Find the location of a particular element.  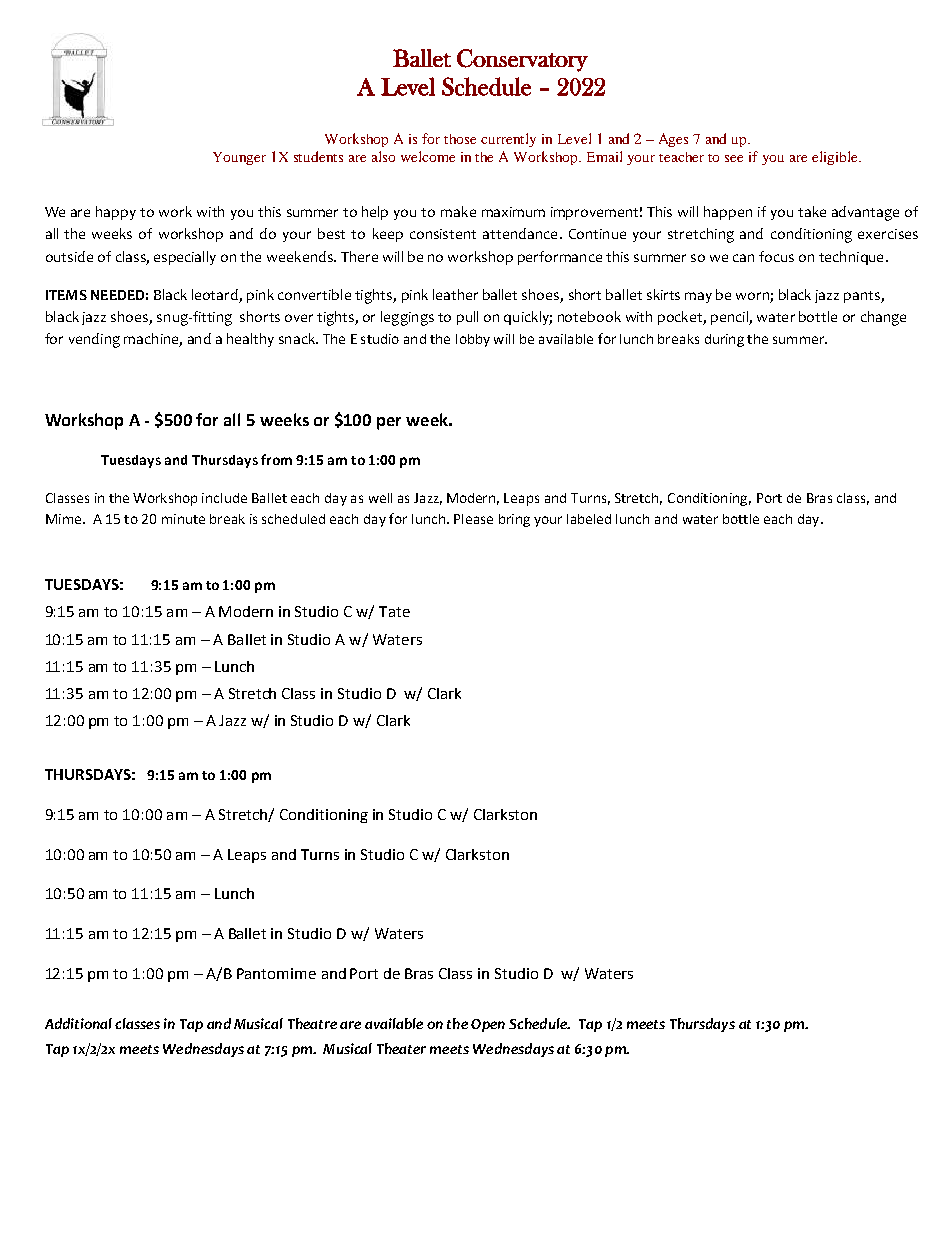

Additional is located at coordinates (78, 1023).
